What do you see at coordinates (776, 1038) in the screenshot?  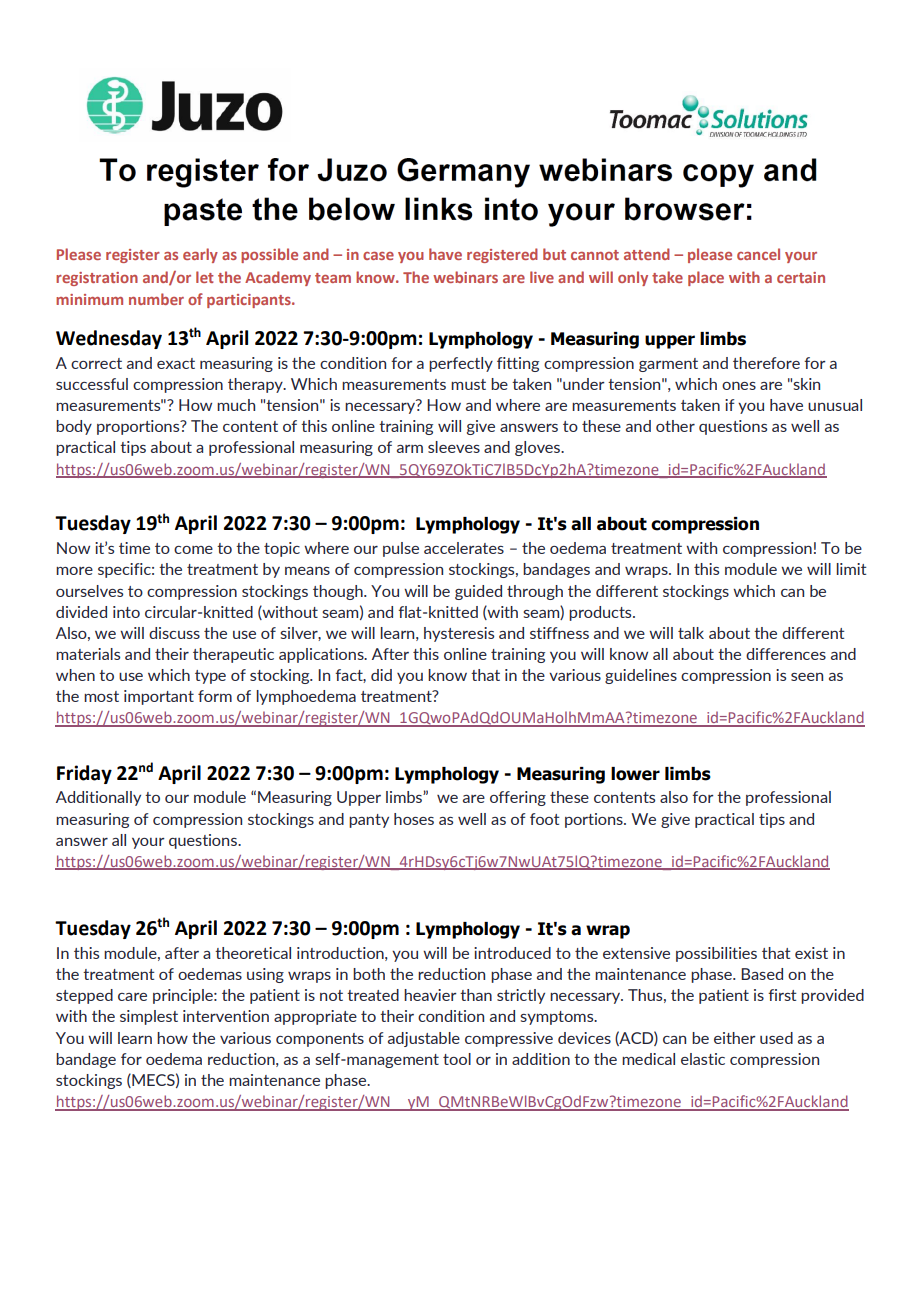 I see `used` at bounding box center [776, 1038].
